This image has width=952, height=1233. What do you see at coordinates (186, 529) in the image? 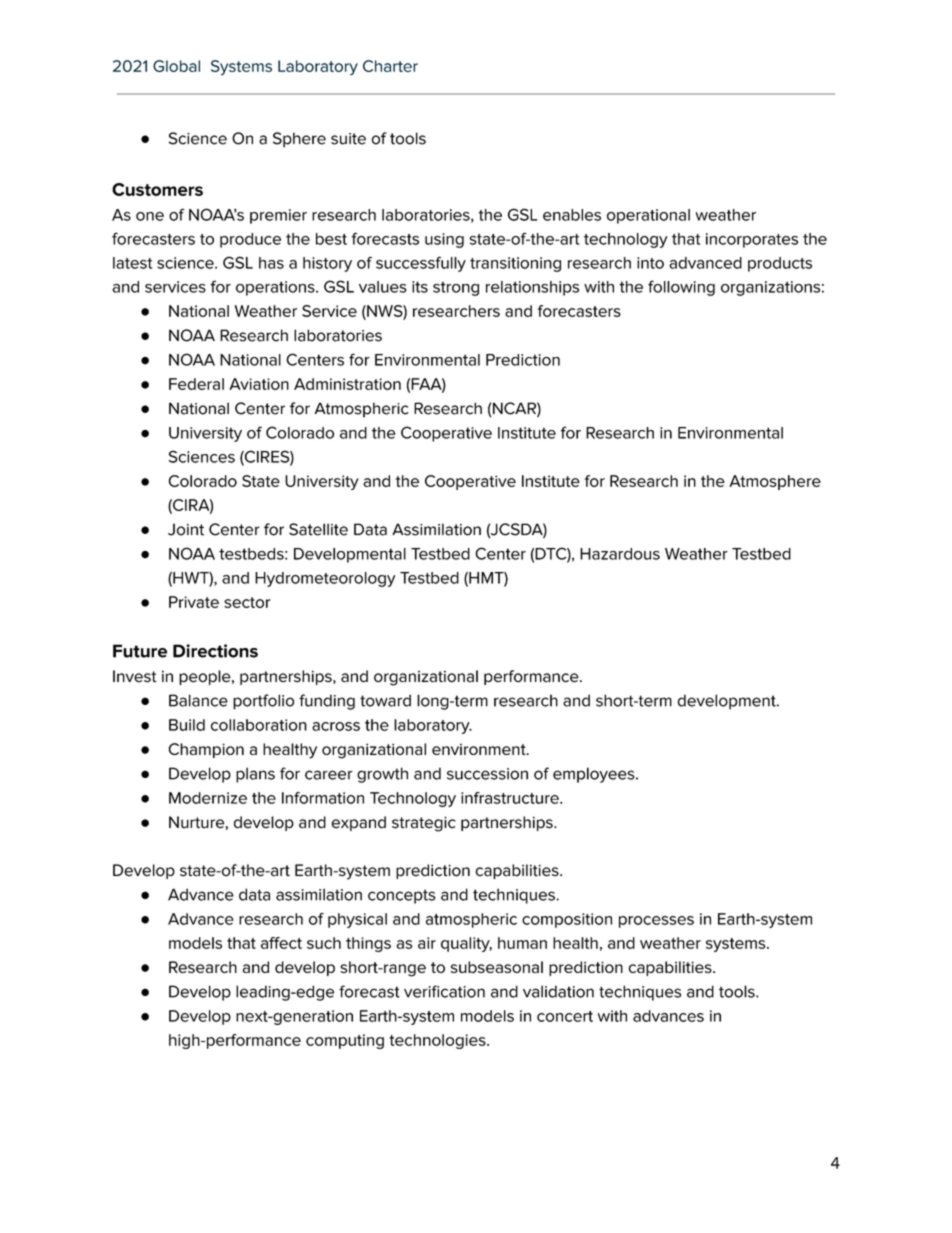
I see `Joint` at bounding box center [186, 529].
